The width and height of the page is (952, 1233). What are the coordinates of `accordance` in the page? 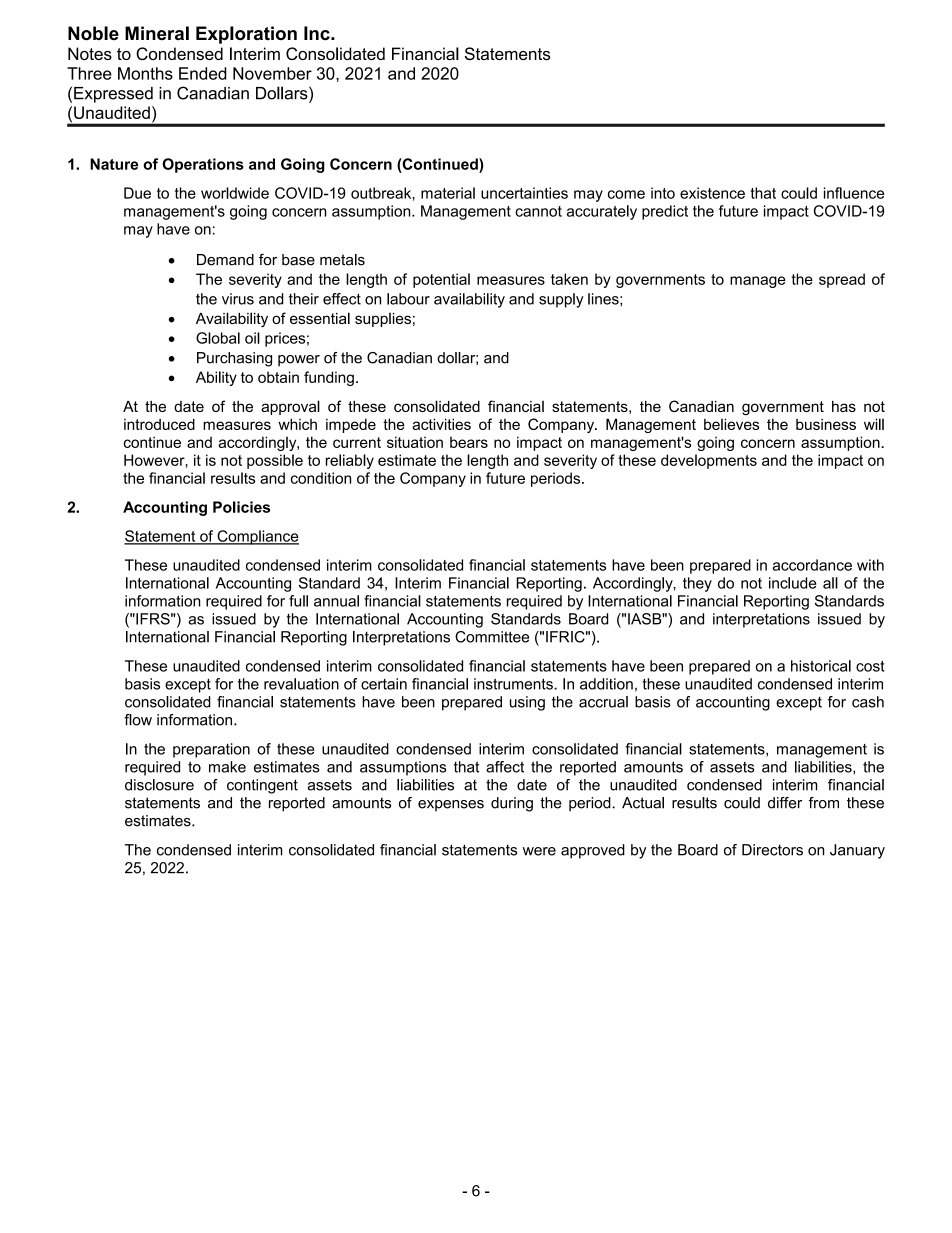 It's located at (812, 565).
